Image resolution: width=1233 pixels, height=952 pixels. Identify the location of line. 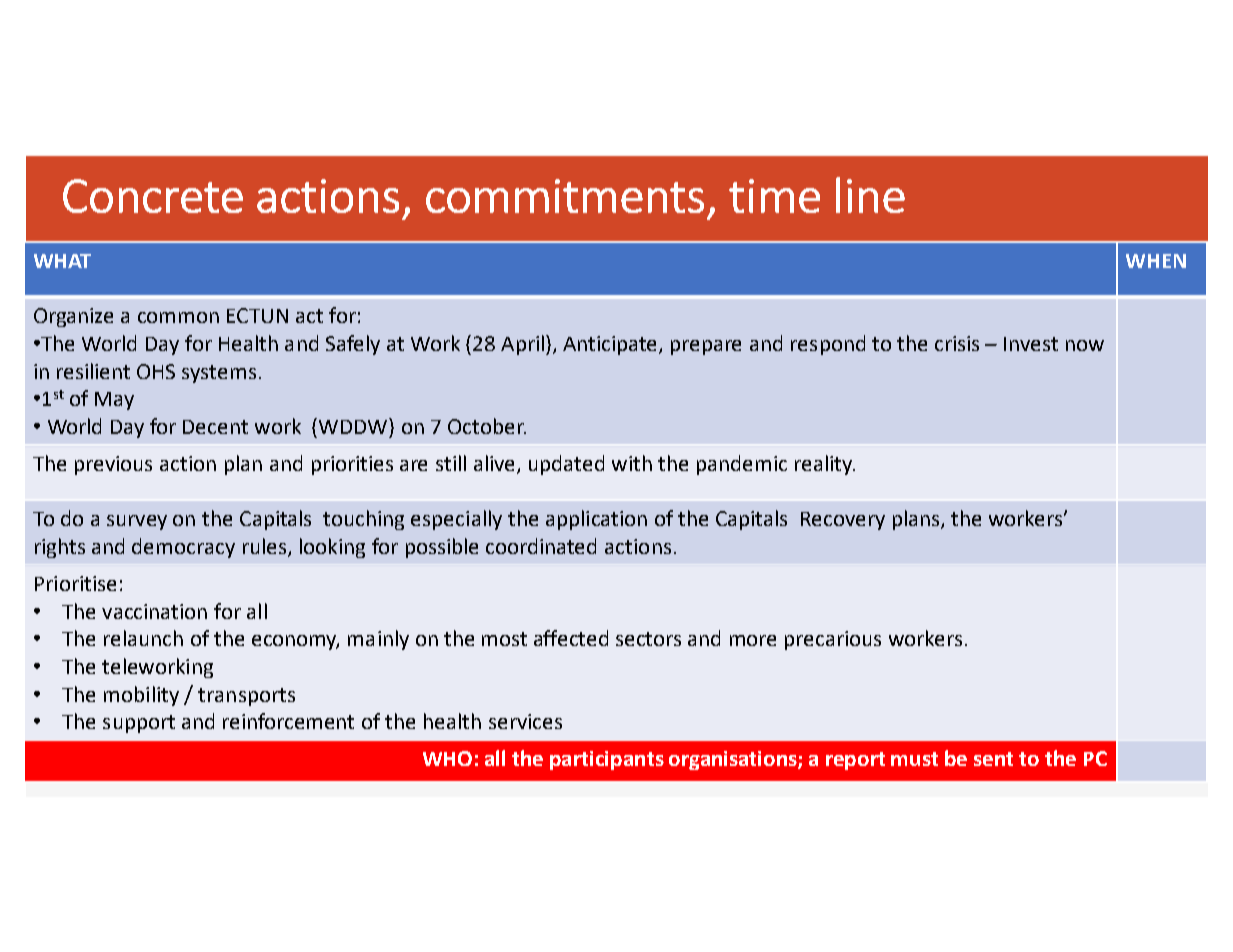
(870, 195).
